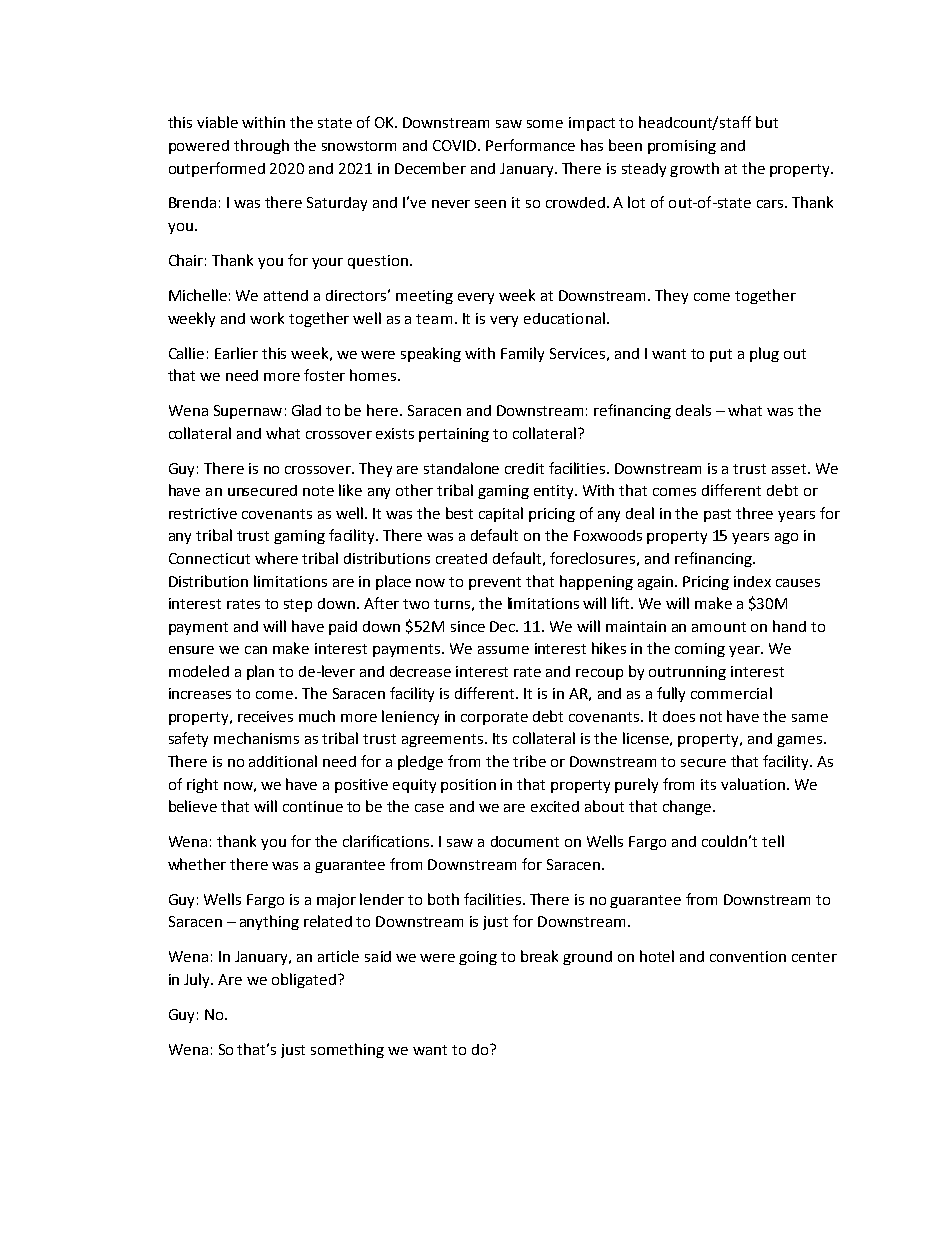 This screenshot has height=1233, width=952. Describe the element at coordinates (269, 922) in the screenshot. I see `anything` at that location.
